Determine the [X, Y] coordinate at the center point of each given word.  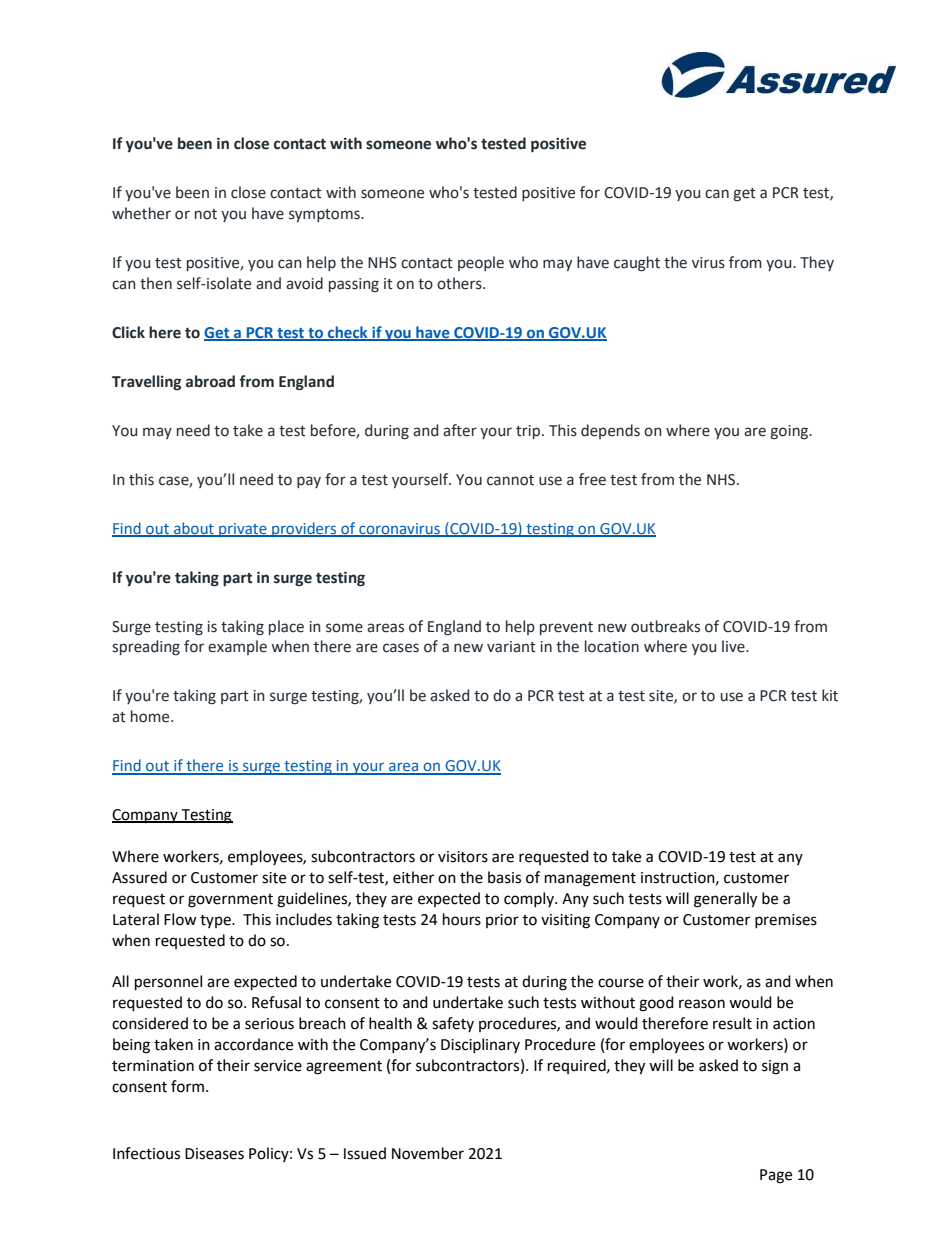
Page [776, 1176]
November [428, 1153]
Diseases [214, 1154]
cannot [510, 480]
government [230, 901]
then [156, 283]
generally [725, 900]
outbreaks [665, 626]
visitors [463, 857]
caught [637, 264]
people [481, 263]
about [194, 529]
